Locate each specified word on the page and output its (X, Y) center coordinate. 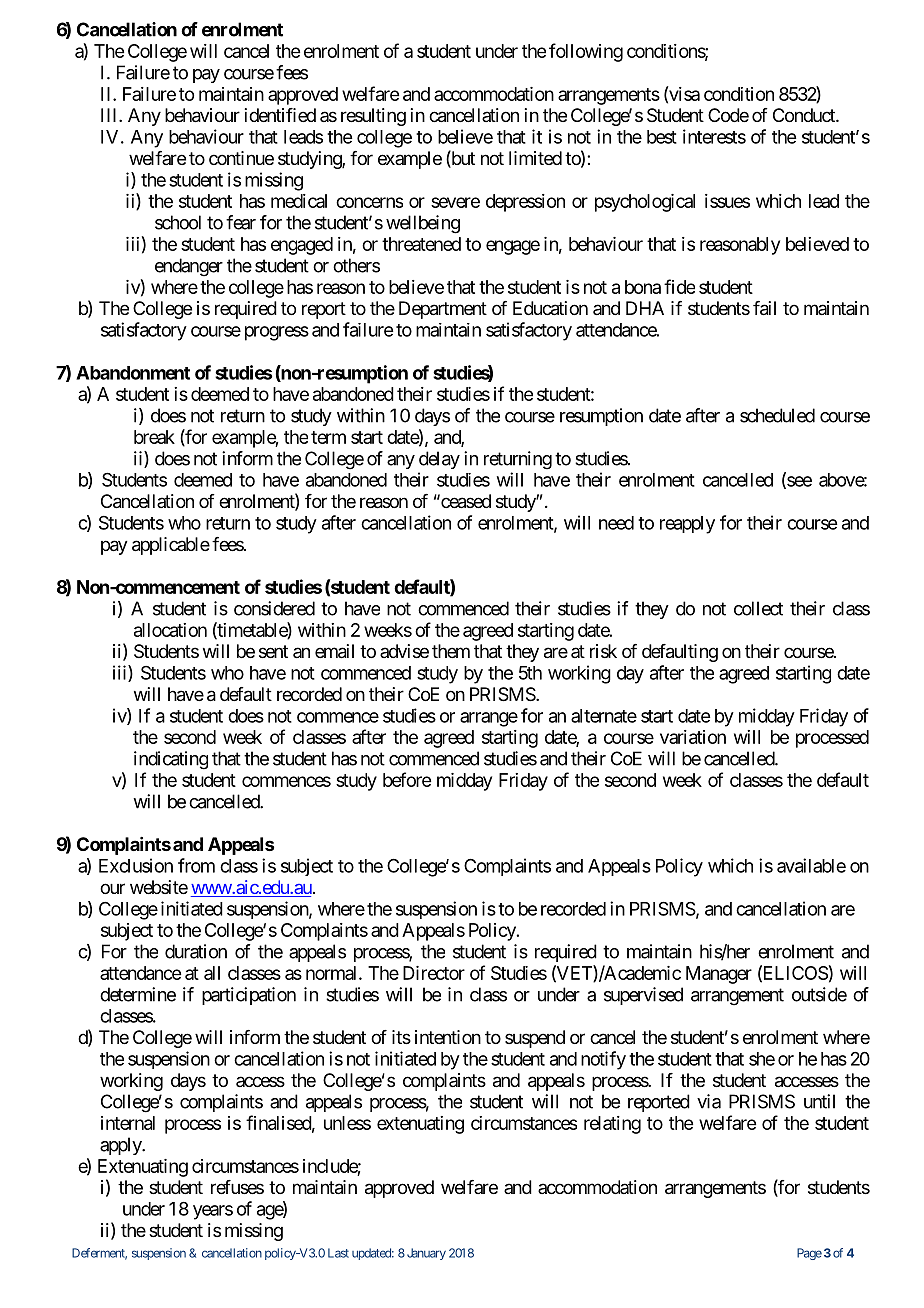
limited (535, 158)
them (451, 651)
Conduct (805, 115)
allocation (170, 630)
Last (338, 1253)
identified (280, 115)
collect (758, 608)
